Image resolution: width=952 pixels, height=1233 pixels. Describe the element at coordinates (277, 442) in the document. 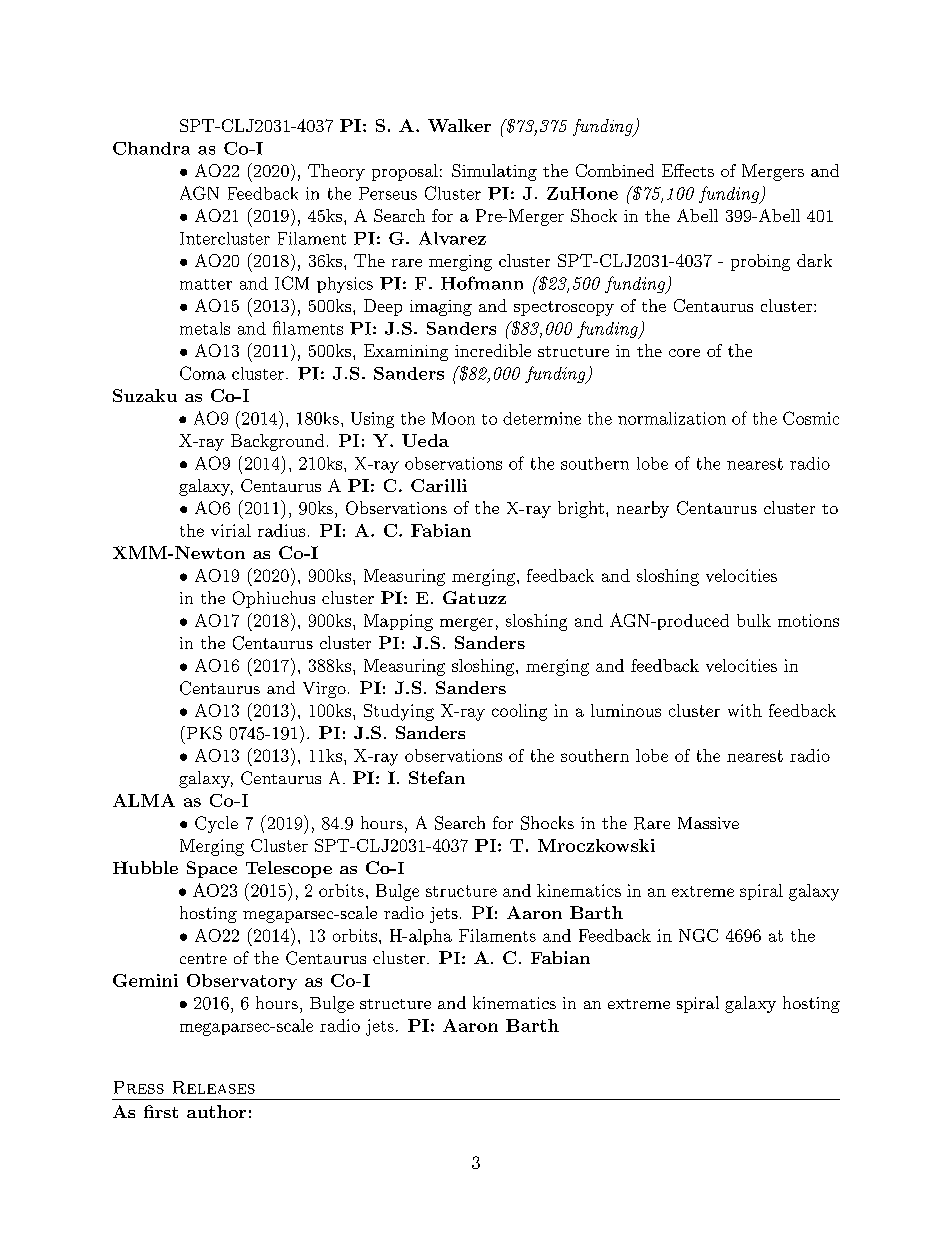

I see `Background` at that location.
